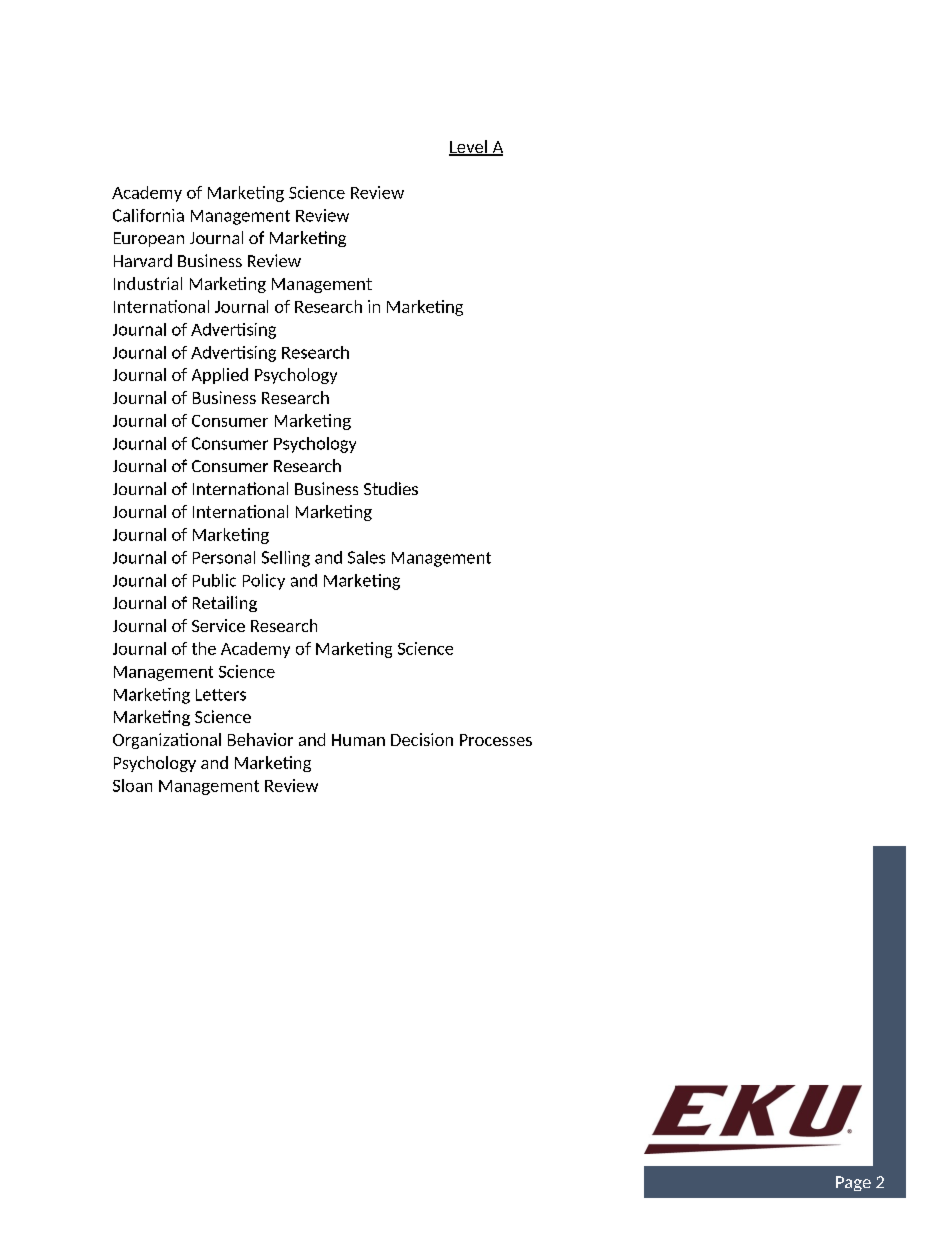 The width and height of the screenshot is (952, 1233). I want to click on California, so click(148, 215).
